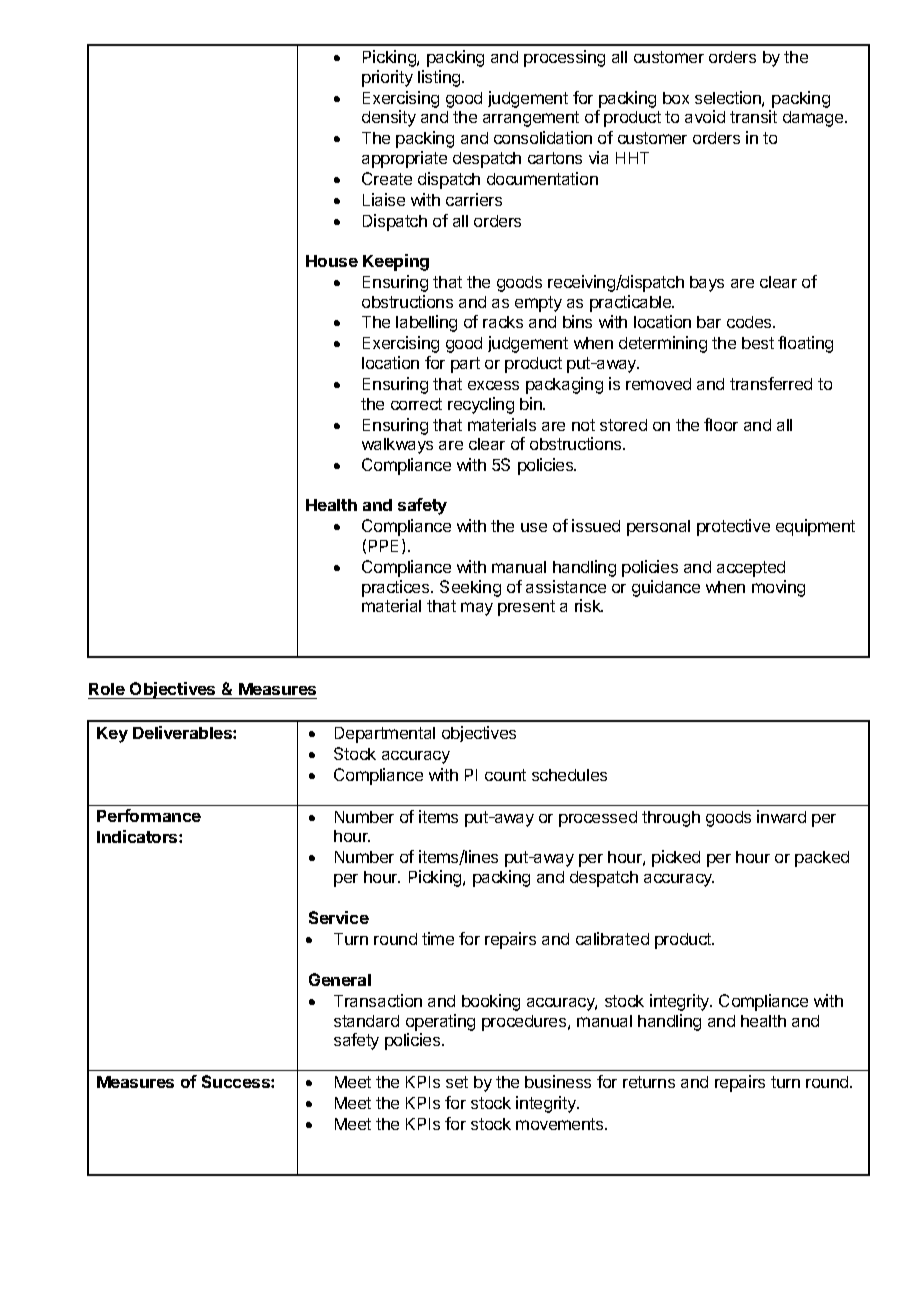  Describe the element at coordinates (781, 816) in the screenshot. I see `inward` at that location.
